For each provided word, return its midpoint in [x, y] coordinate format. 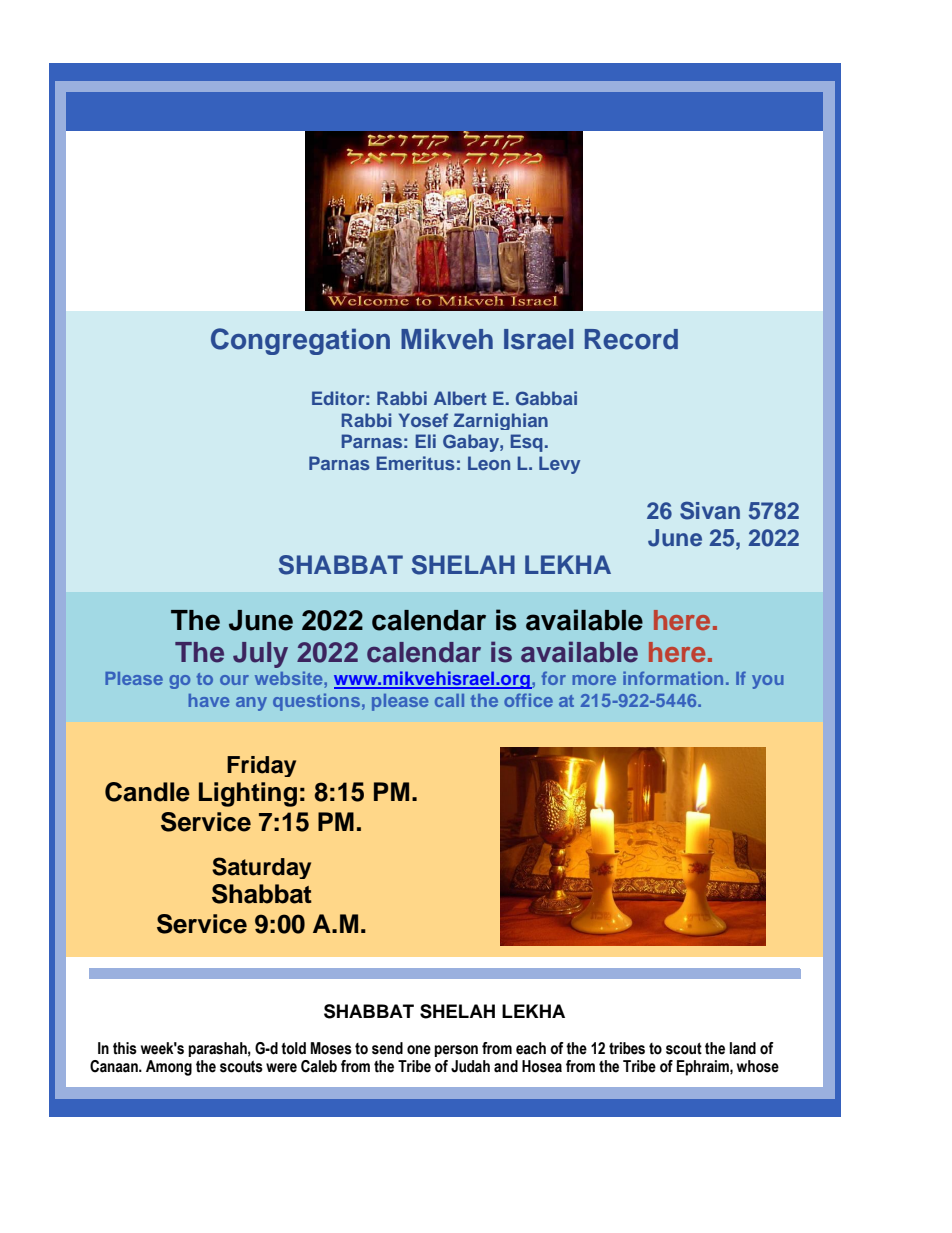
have [209, 700]
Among [169, 1068]
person [456, 1051]
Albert [460, 398]
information [673, 678]
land [743, 1048]
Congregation [300, 341]
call [449, 700]
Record [631, 339]
